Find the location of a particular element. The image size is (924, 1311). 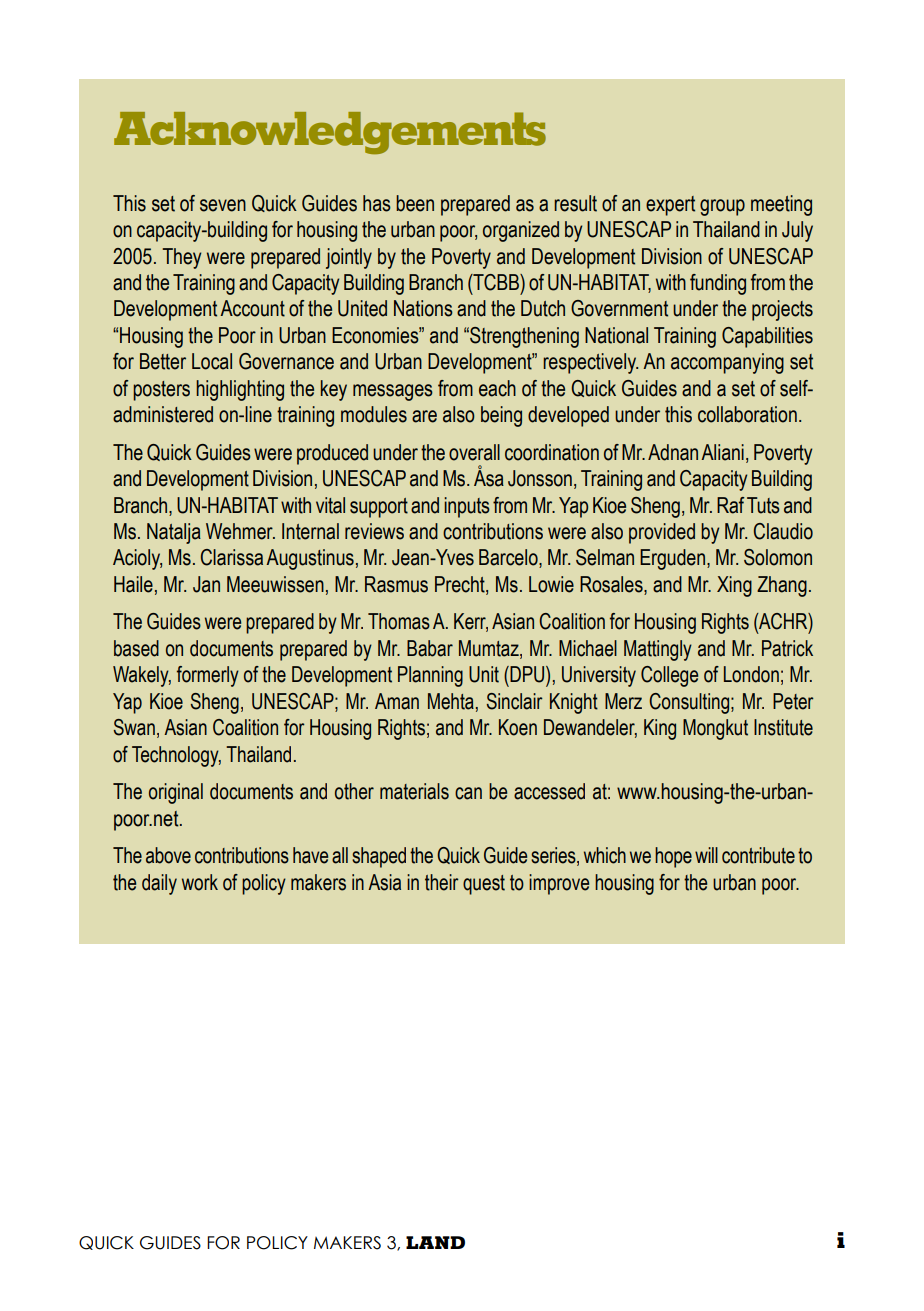

Adnan is located at coordinates (673, 452).
